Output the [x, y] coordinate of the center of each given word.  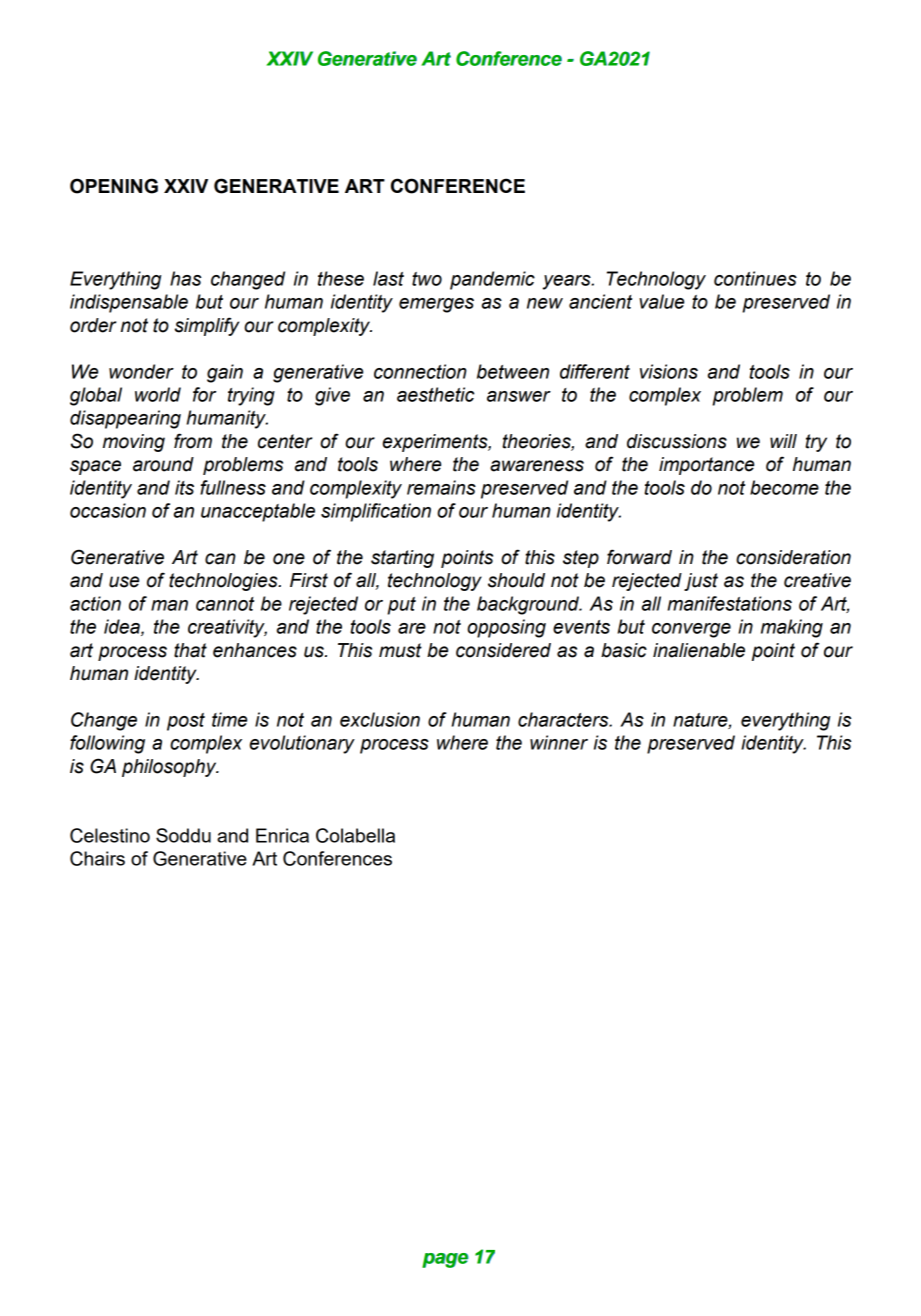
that [190, 650]
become [784, 487]
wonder [141, 371]
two [427, 279]
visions [669, 371]
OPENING [114, 186]
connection [420, 371]
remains [441, 487]
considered [503, 650]
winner [559, 742]
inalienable [699, 650]
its [184, 487]
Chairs [97, 858]
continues [755, 278]
